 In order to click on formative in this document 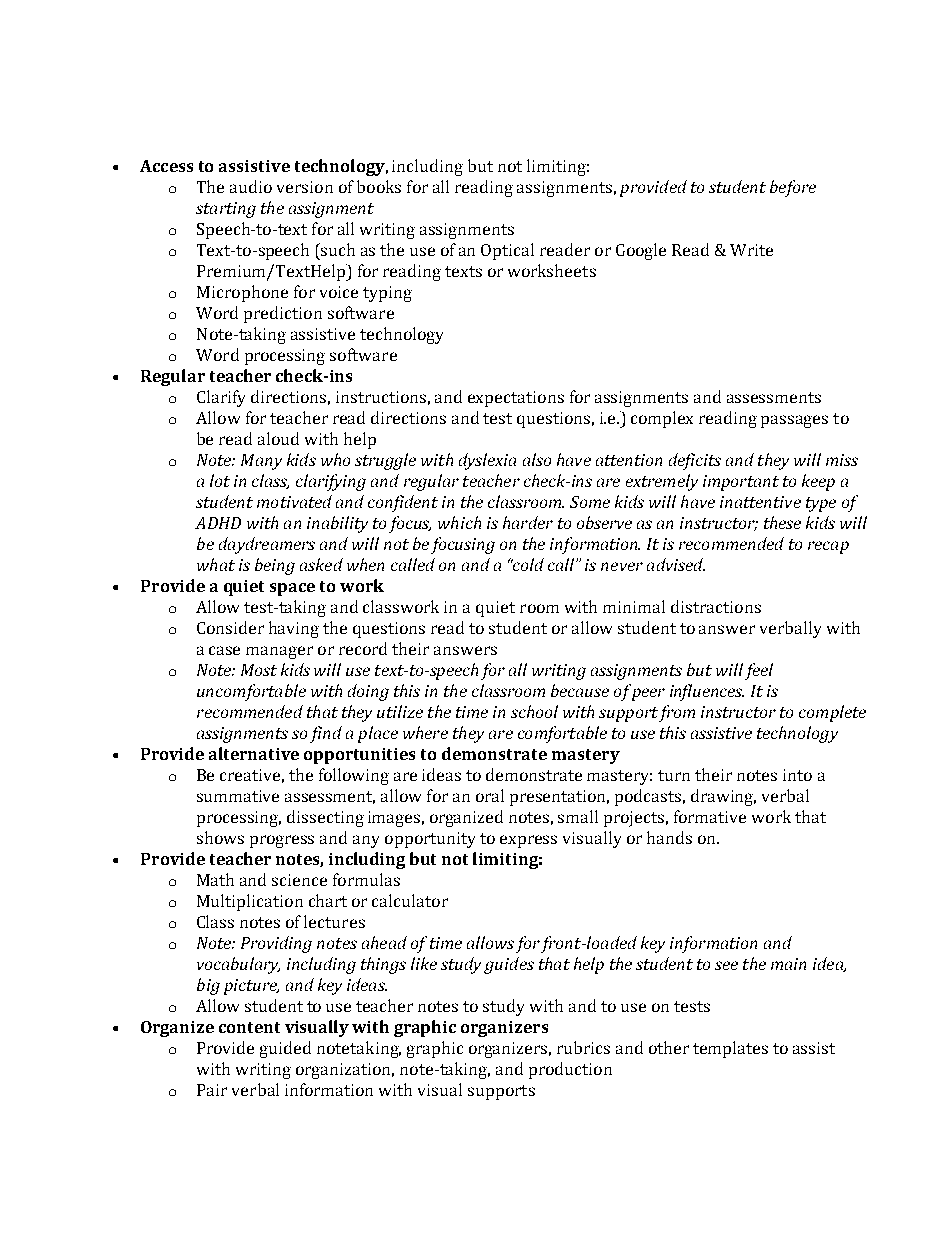, I will do `click(710, 816)`.
